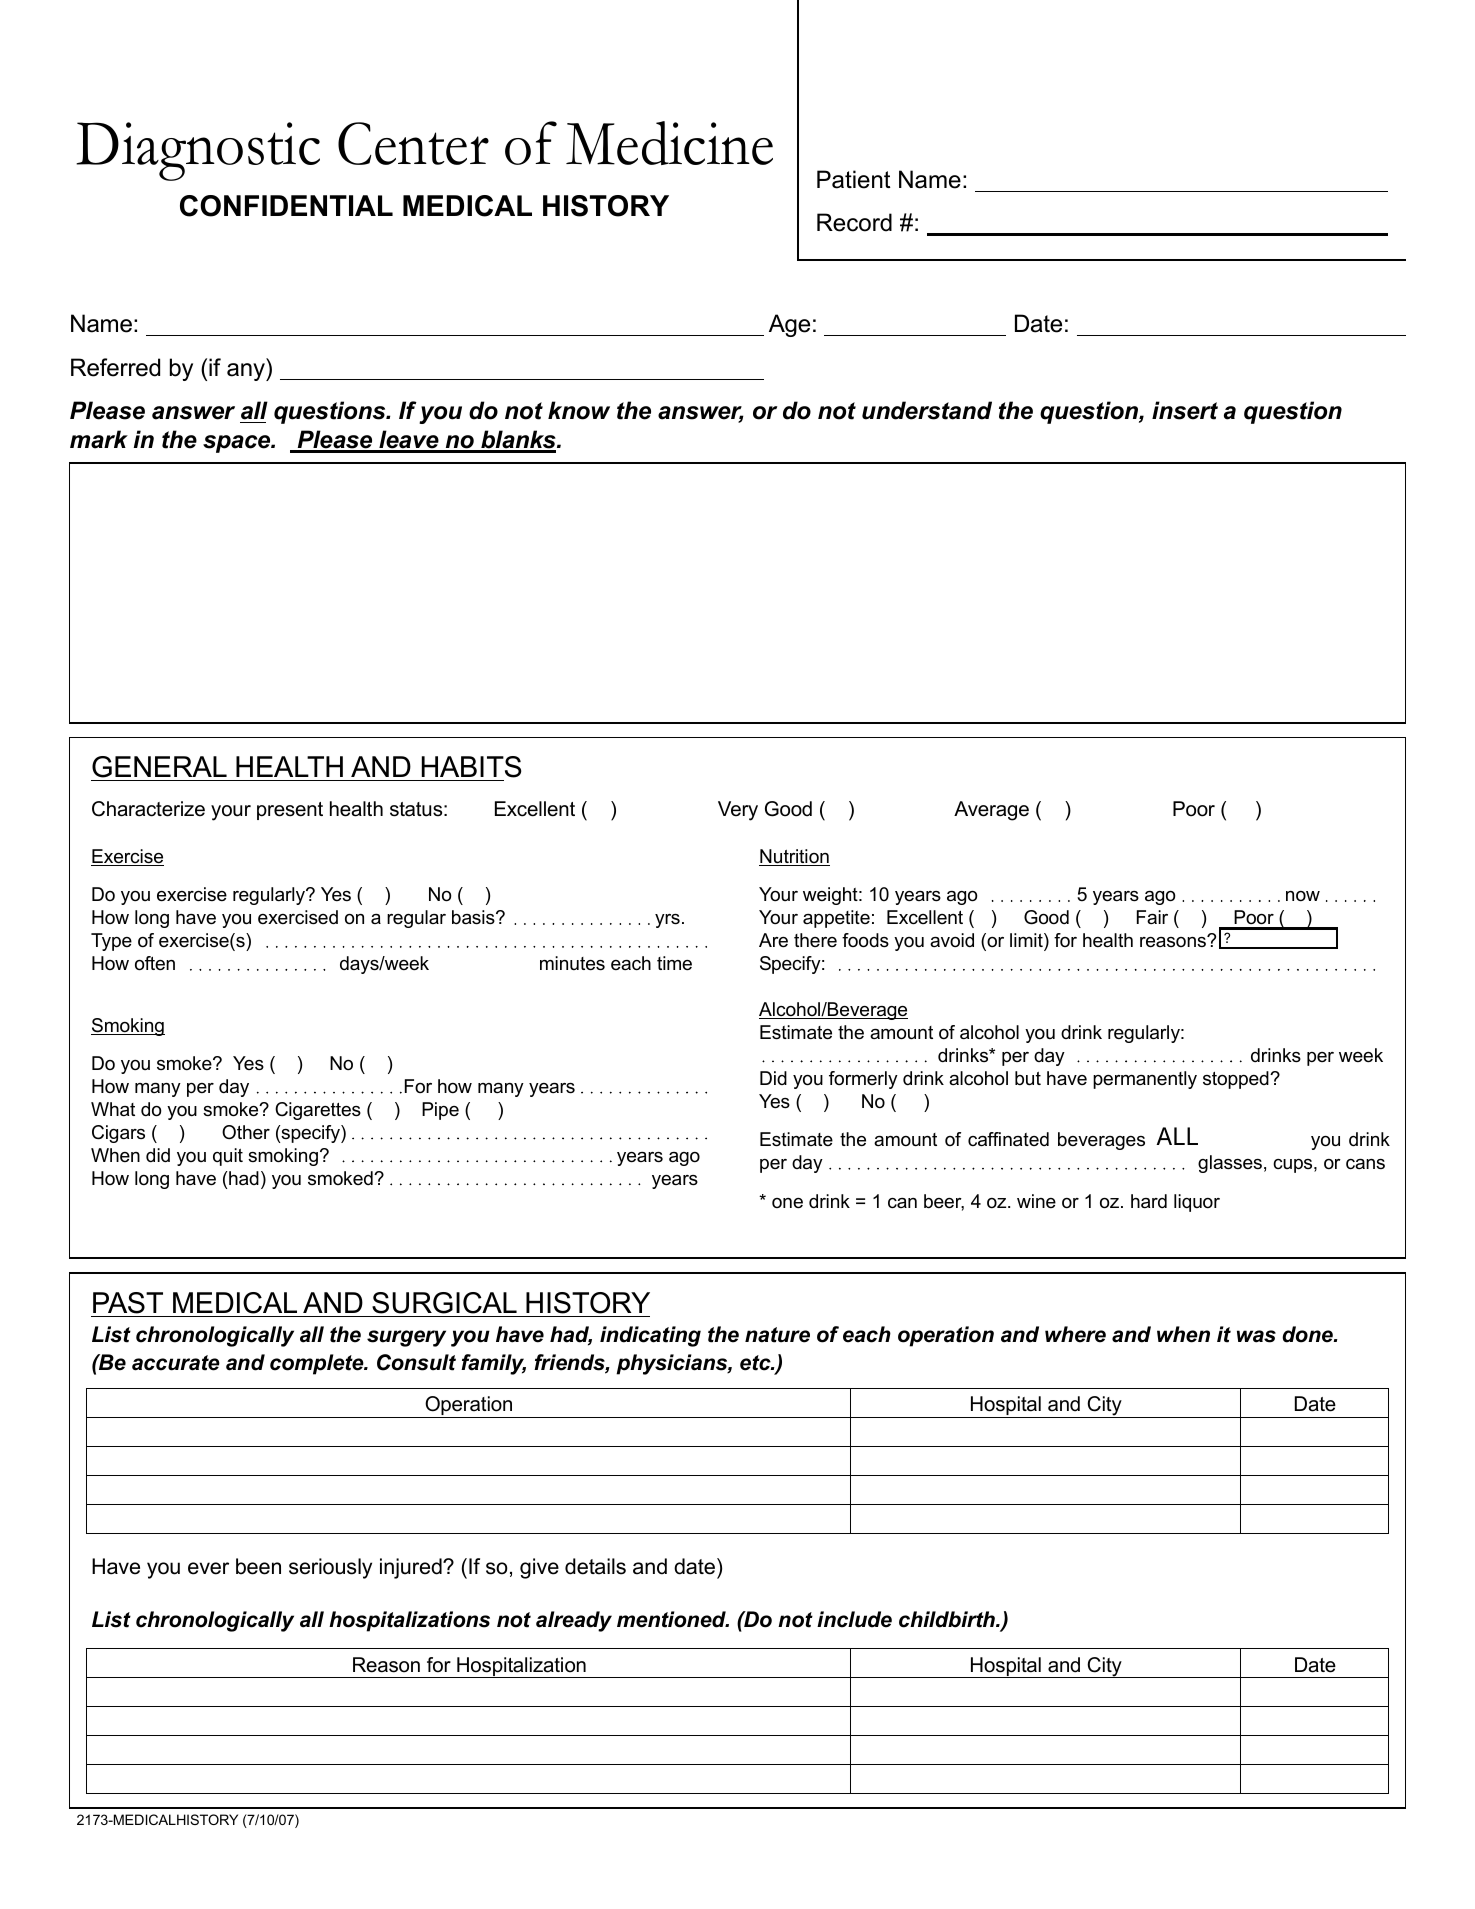  What do you see at coordinates (1185, 410) in the screenshot?
I see `insert` at bounding box center [1185, 410].
